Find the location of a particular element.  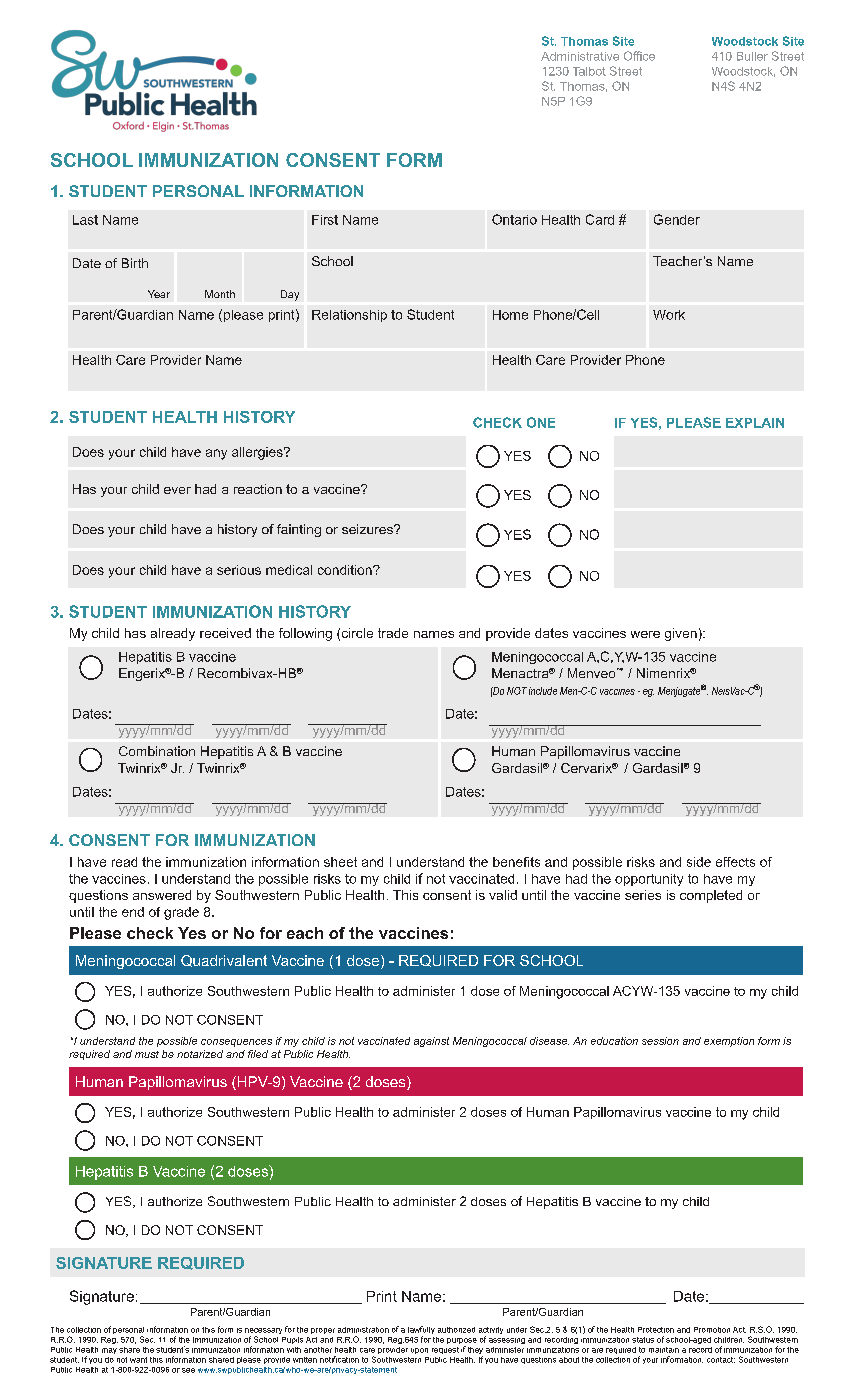

Office is located at coordinates (639, 56).
